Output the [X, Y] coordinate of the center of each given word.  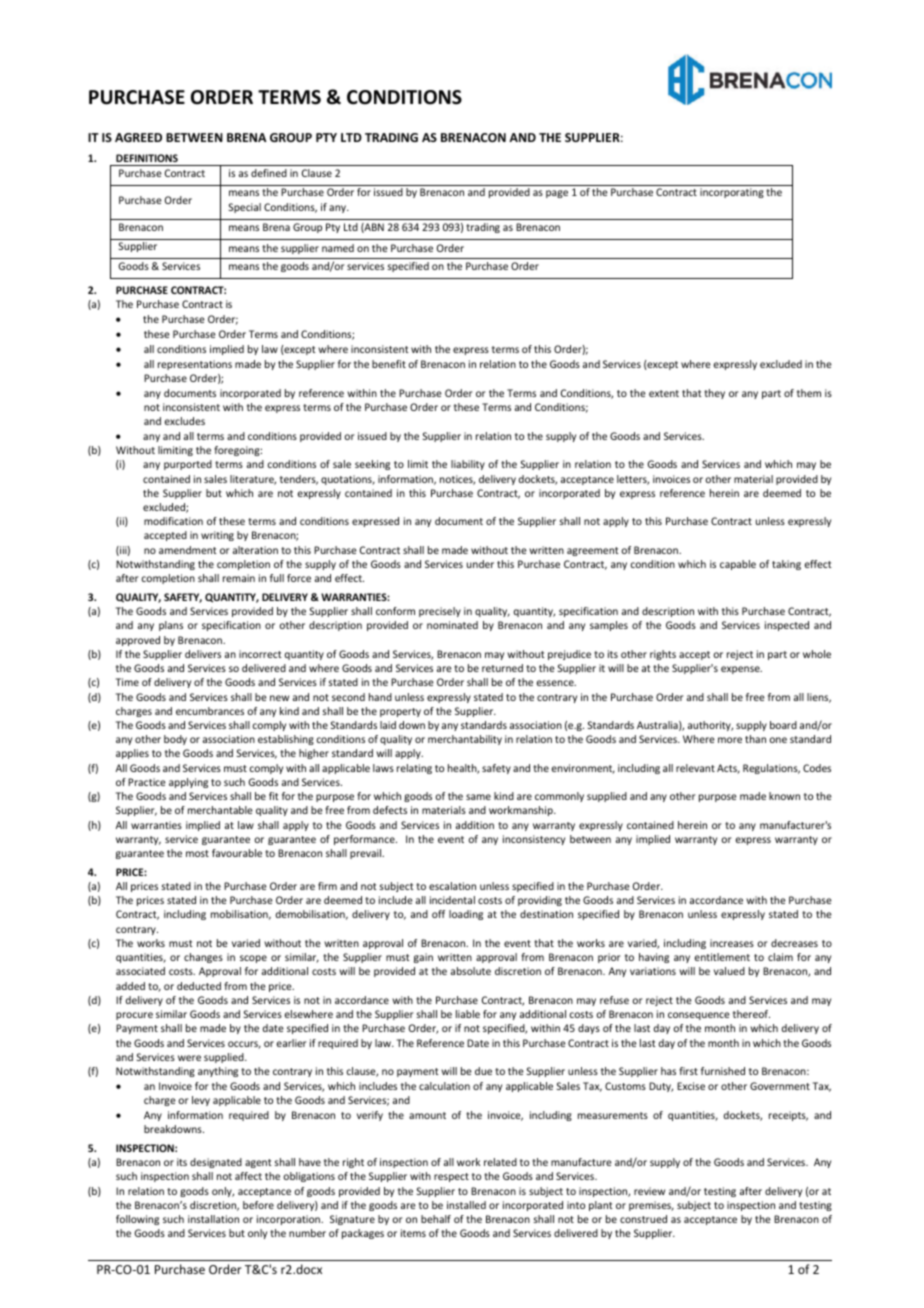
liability [468, 465]
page [557, 194]
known [784, 796]
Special [245, 208]
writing [217, 536]
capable [738, 565]
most [197, 853]
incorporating [732, 193]
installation [213, 1219]
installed [466, 1205]
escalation [452, 886]
